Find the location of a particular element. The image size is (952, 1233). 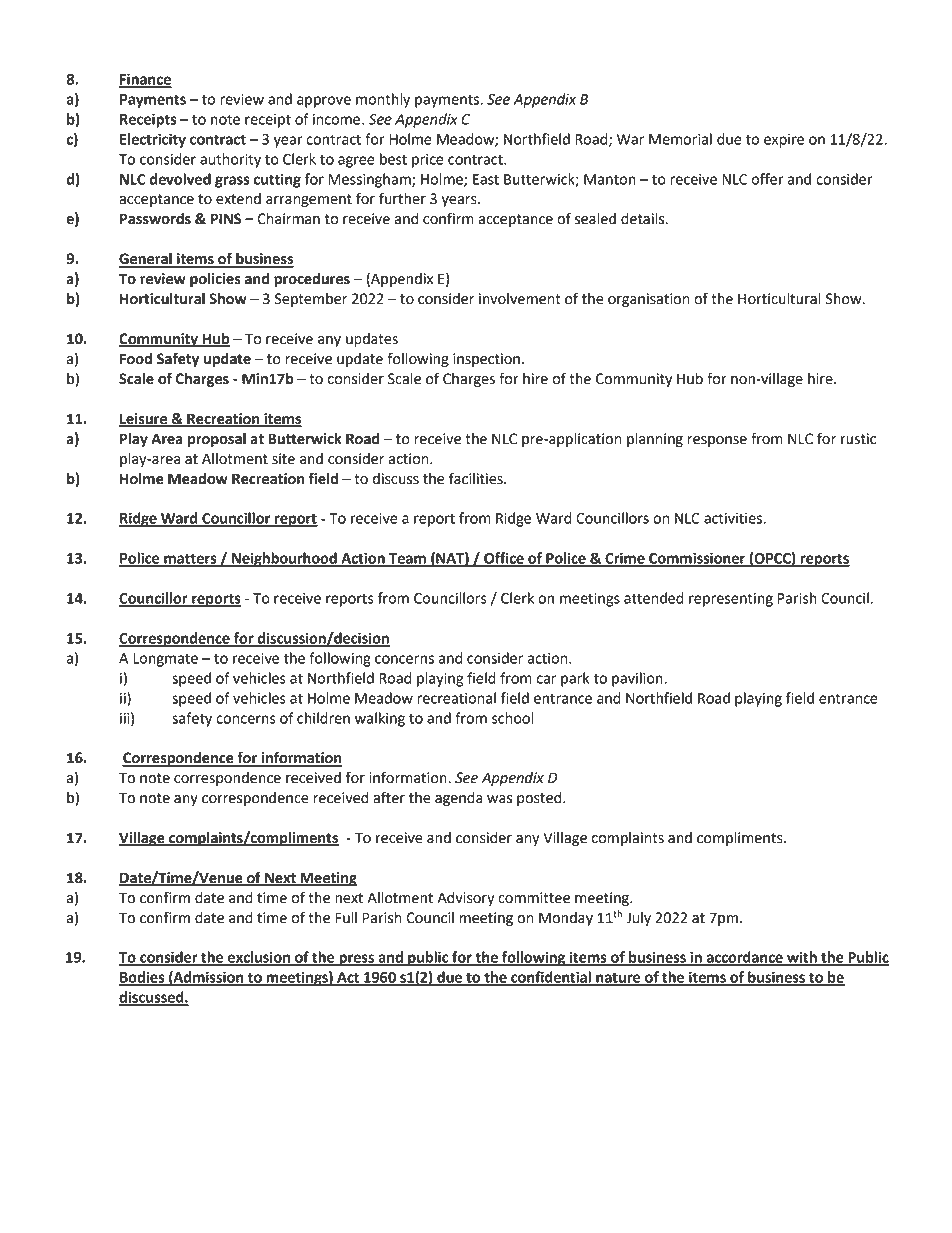

expire is located at coordinates (784, 141).
